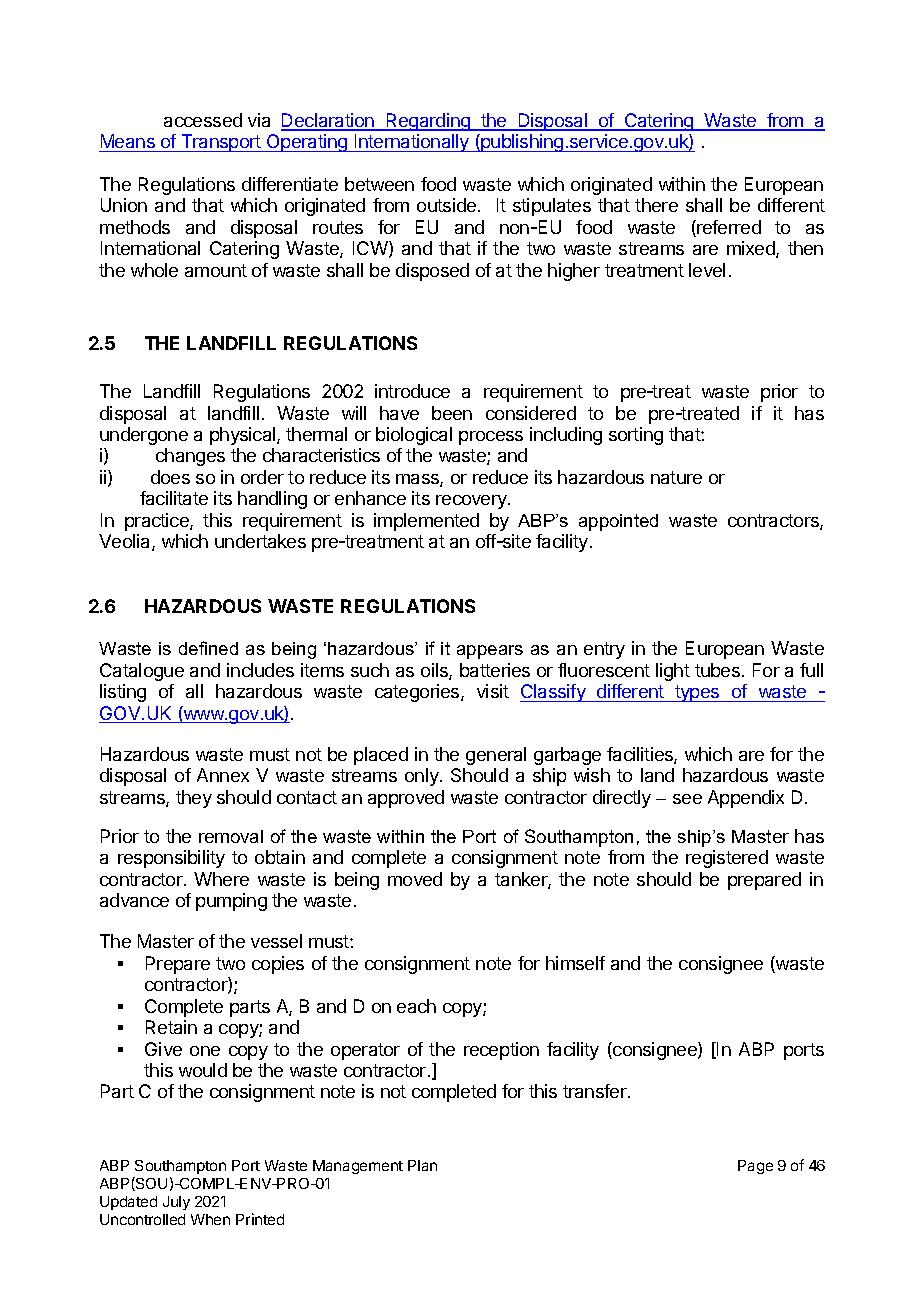  What do you see at coordinates (727, 859) in the image?
I see `registered` at bounding box center [727, 859].
